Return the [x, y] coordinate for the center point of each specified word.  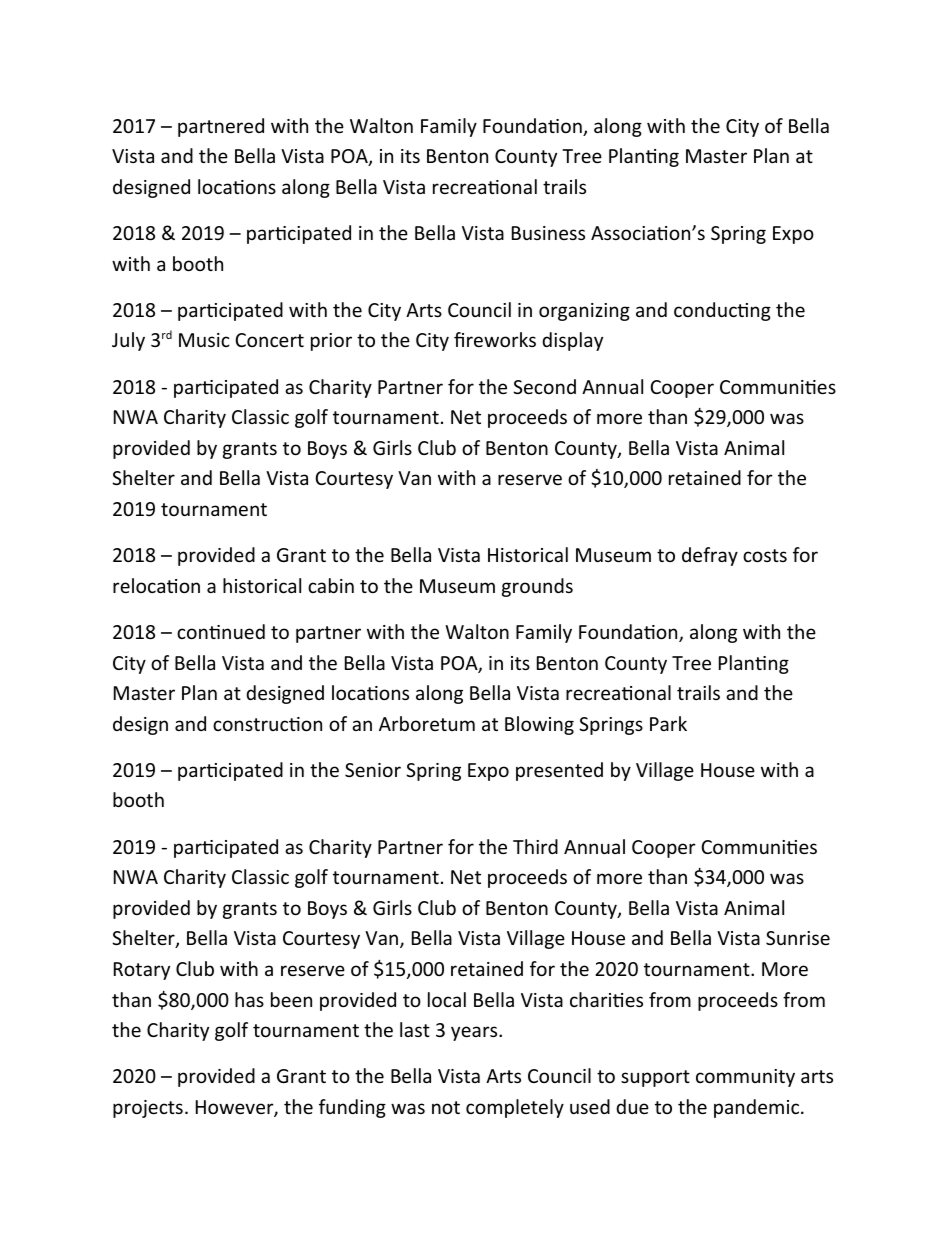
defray [710, 556]
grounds [537, 587]
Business [548, 233]
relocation [156, 585]
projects [148, 1109]
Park [668, 723]
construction [267, 724]
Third [535, 846]
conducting [722, 311]
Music [204, 340]
